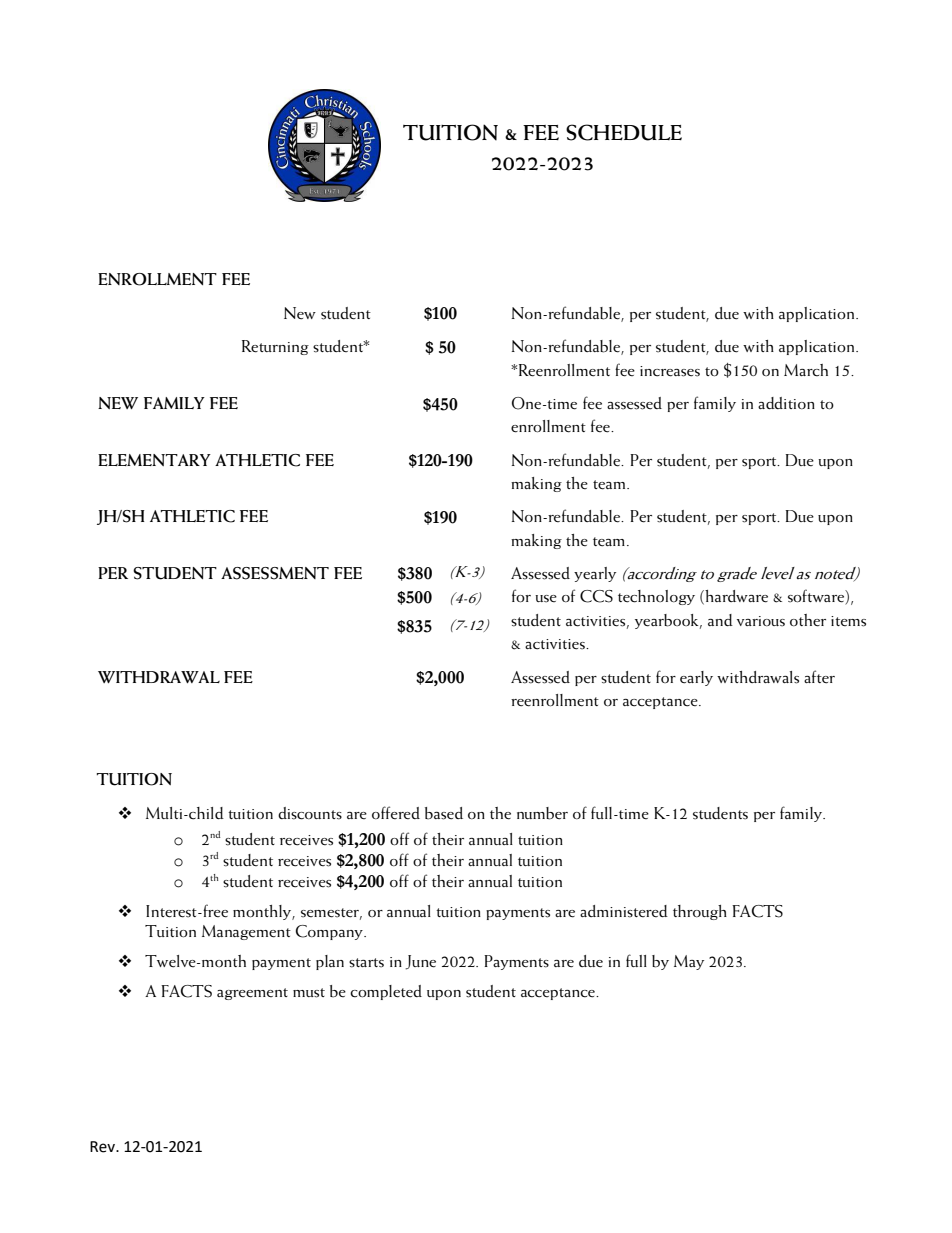  I want to click on Rev, so click(103, 1147).
